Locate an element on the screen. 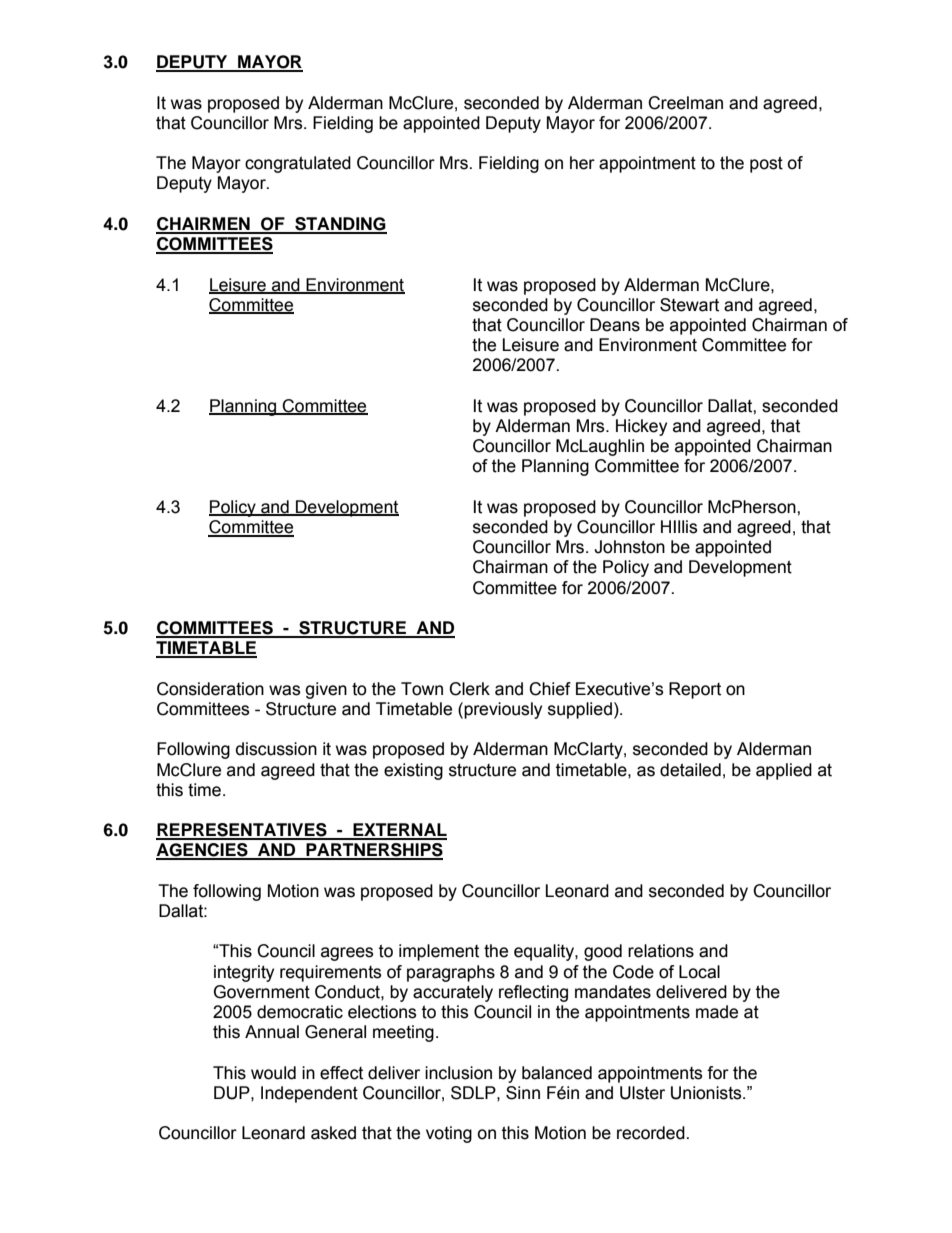 The height and width of the screenshot is (1233, 952). existing is located at coordinates (413, 771).
